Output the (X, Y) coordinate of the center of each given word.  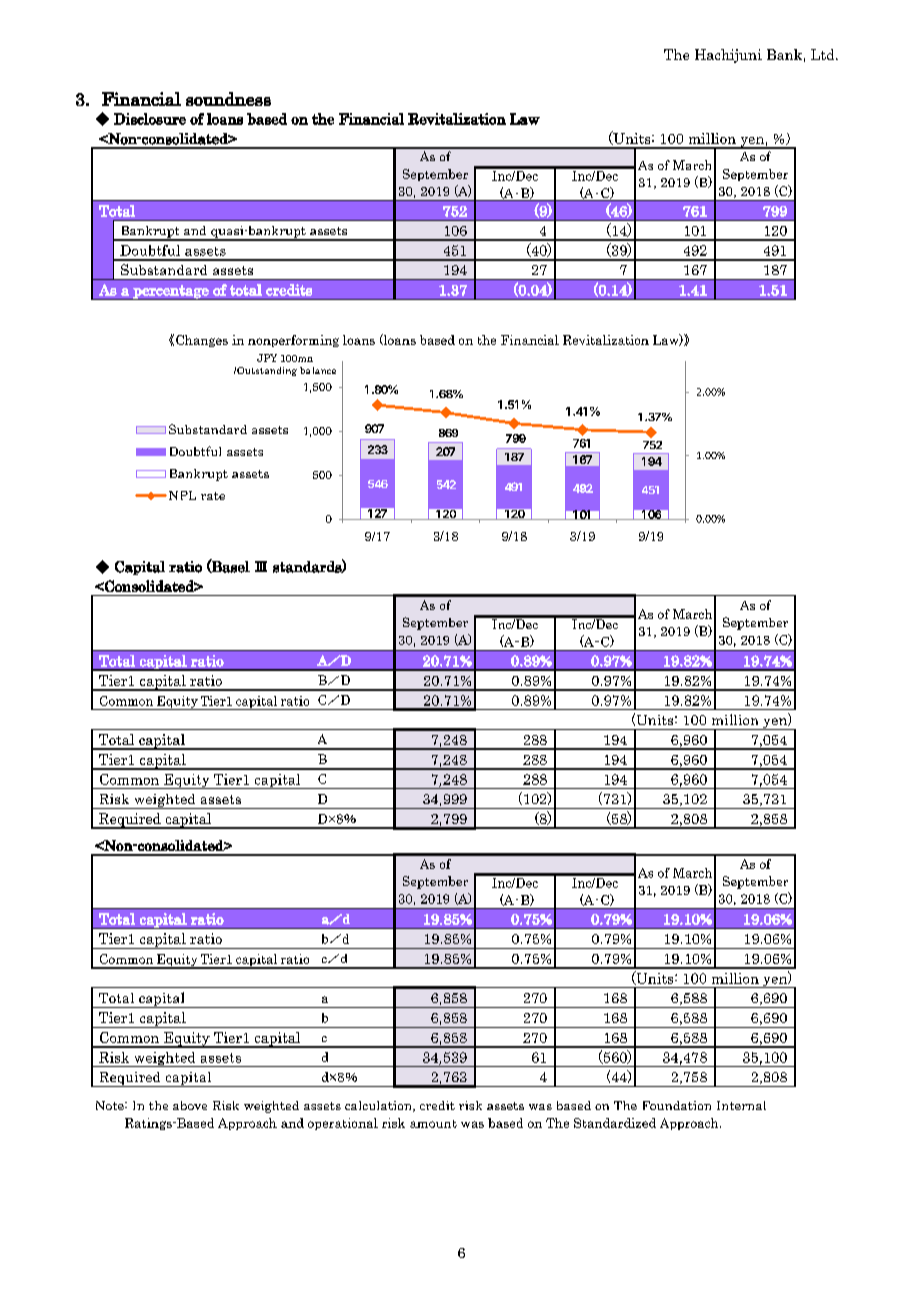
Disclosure (150, 119)
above (190, 1105)
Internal (741, 1105)
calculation (379, 1106)
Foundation (677, 1105)
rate (213, 496)
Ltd (824, 54)
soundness (228, 99)
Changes (202, 341)
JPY (267, 358)
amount (433, 1124)
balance (318, 370)
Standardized (615, 1123)
